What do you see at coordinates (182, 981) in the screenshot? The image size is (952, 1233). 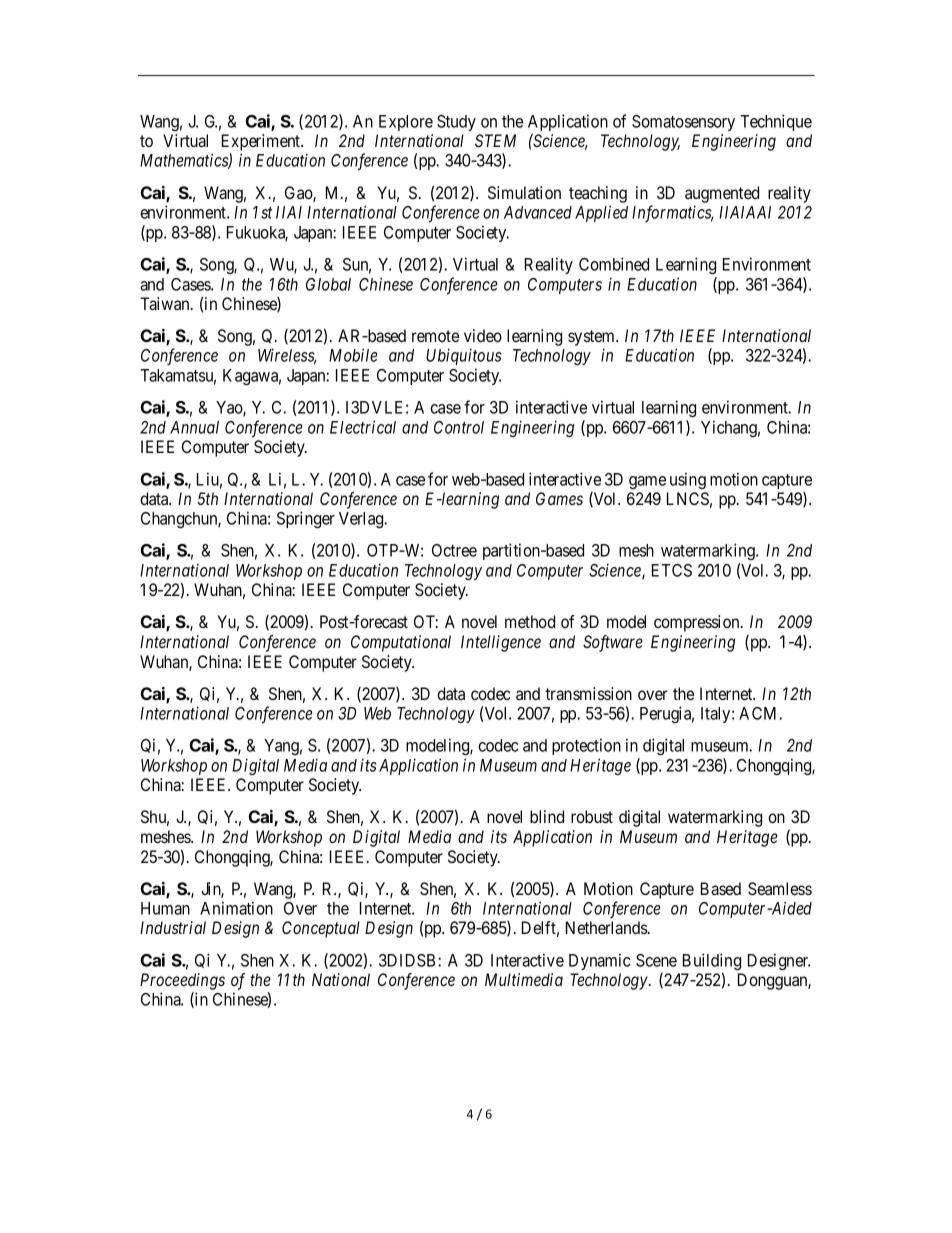 I see `Proceedings` at bounding box center [182, 981].
